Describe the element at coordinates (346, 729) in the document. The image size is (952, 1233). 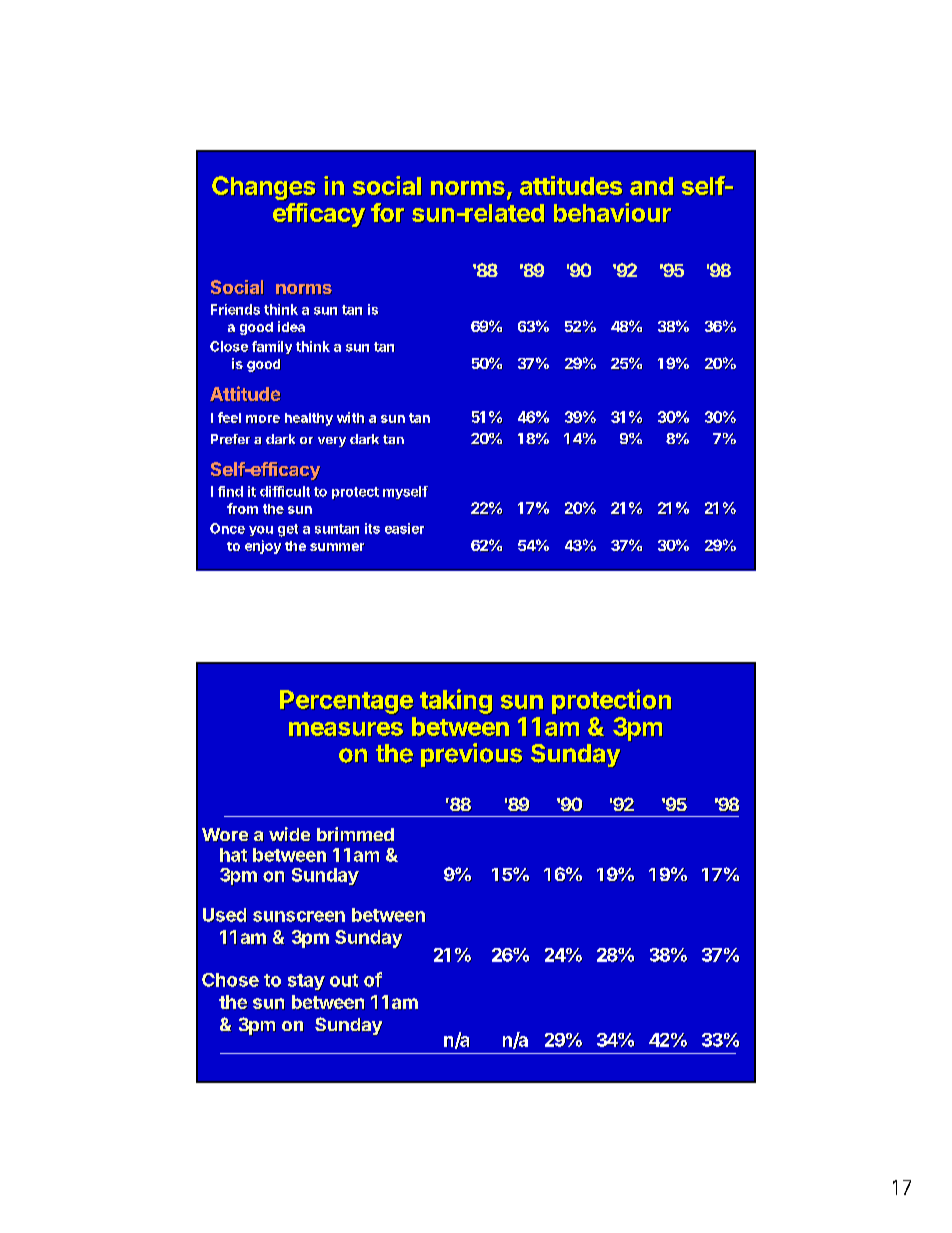
I see `measures` at that location.
